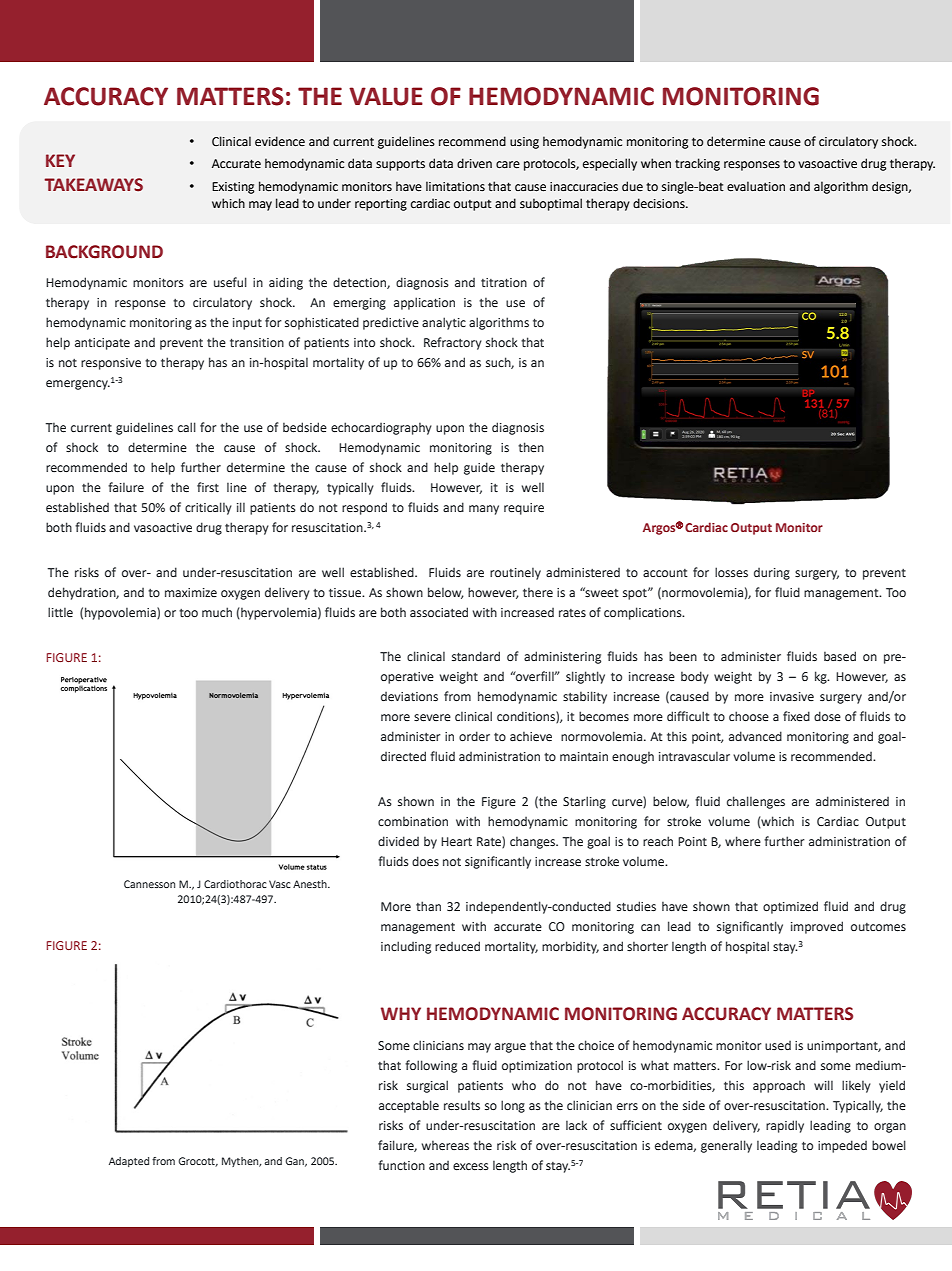 This screenshot has width=952, height=1271. What do you see at coordinates (524, 143) in the screenshot?
I see `using` at bounding box center [524, 143].
